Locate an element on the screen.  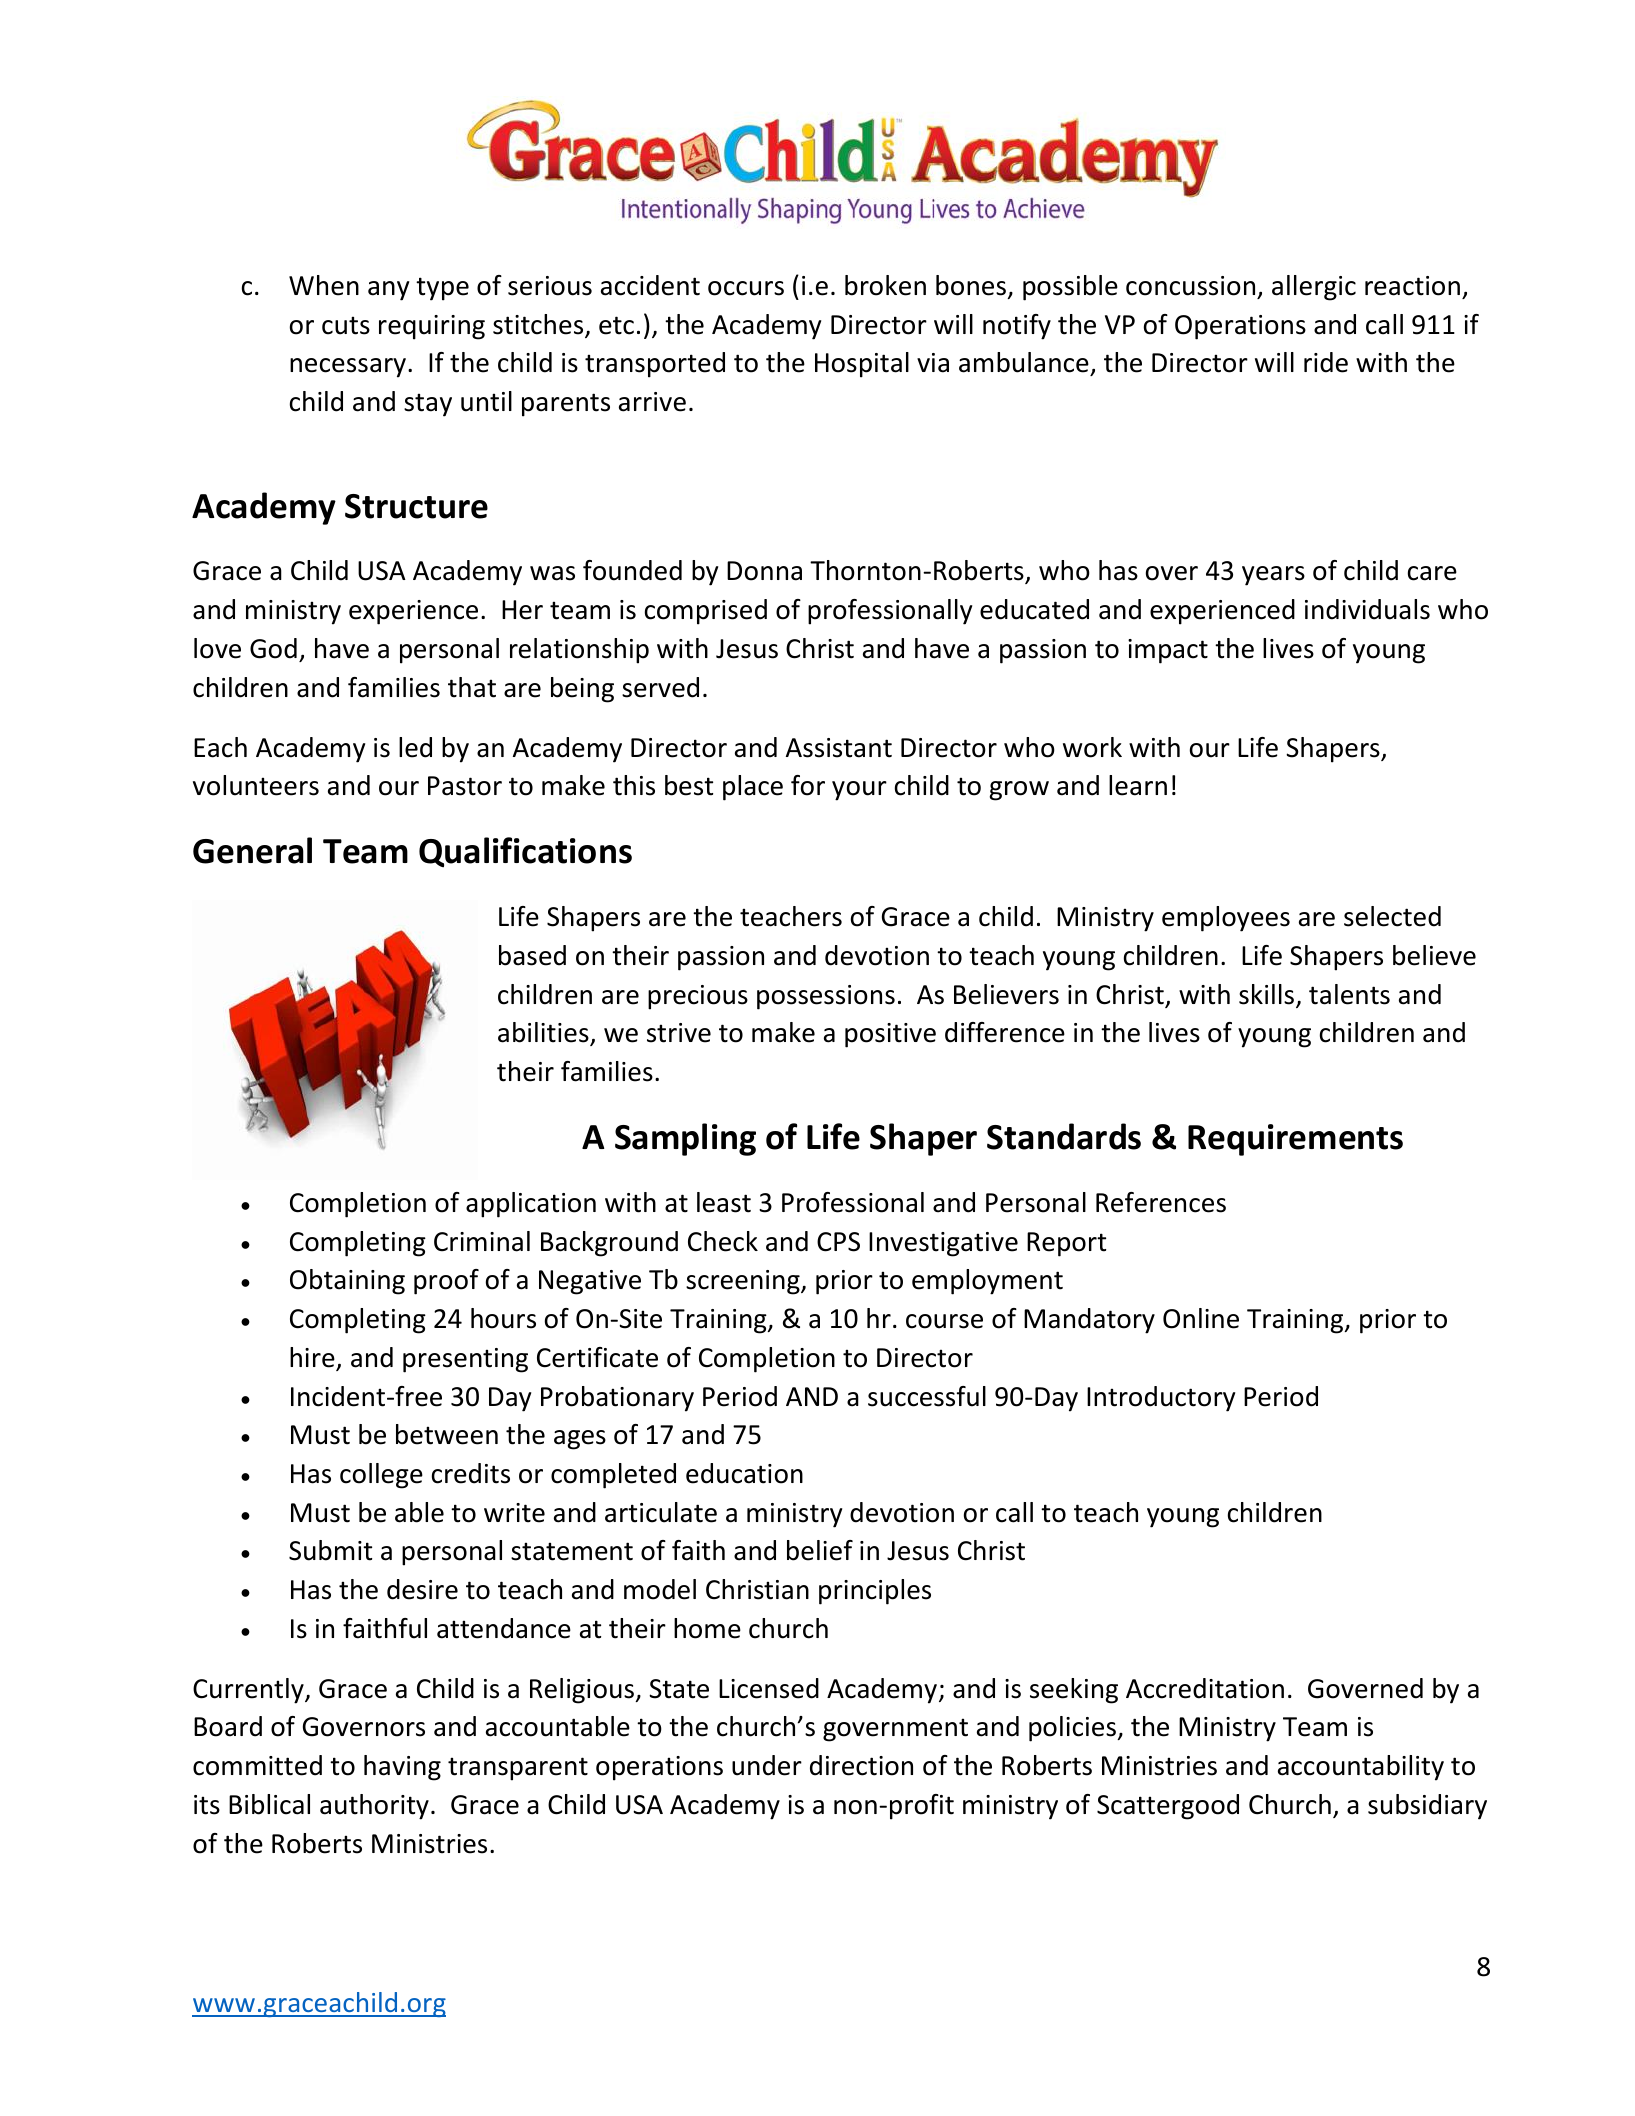
skills is located at coordinates (1268, 995).
